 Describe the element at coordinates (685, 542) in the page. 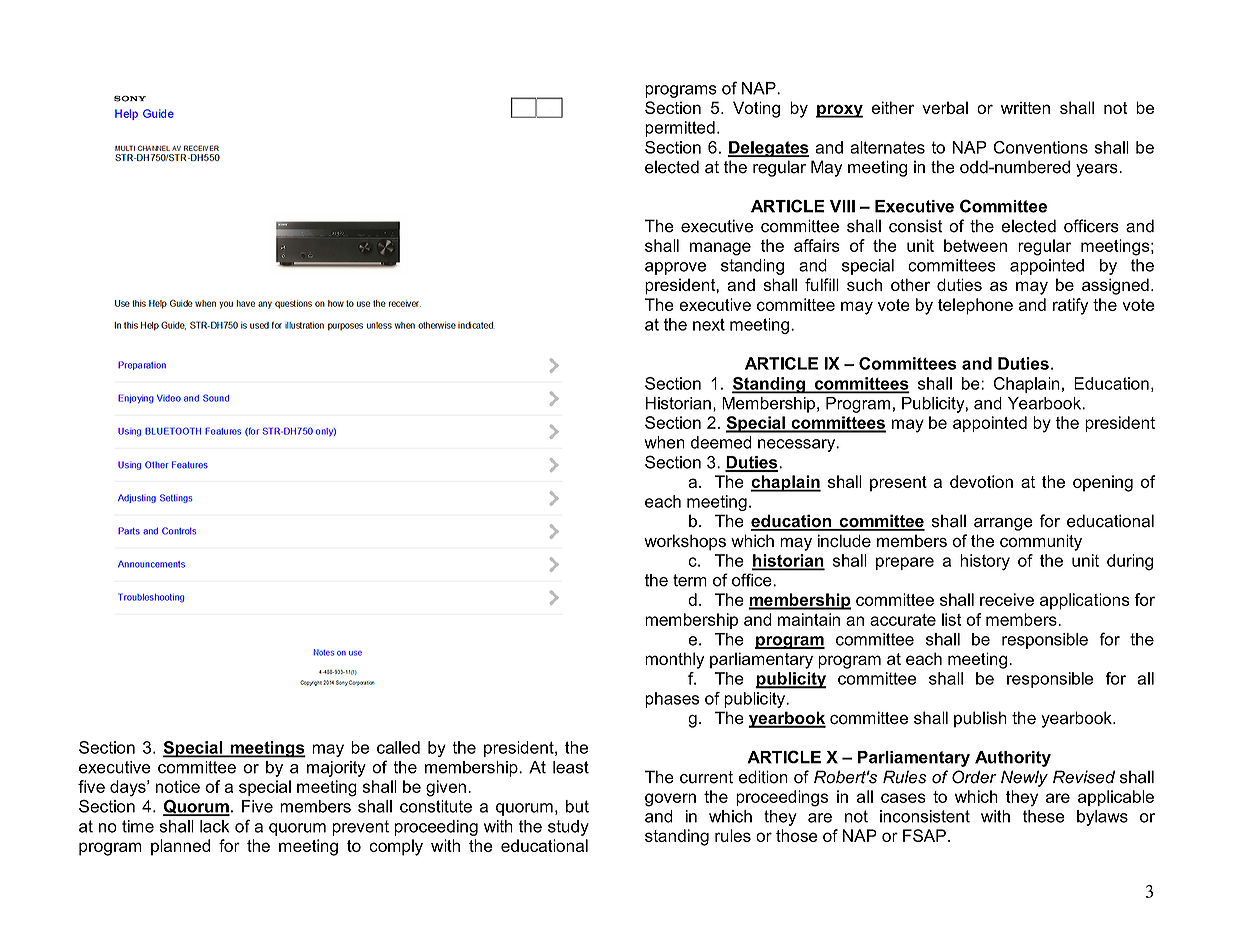

I see `workshops` at that location.
